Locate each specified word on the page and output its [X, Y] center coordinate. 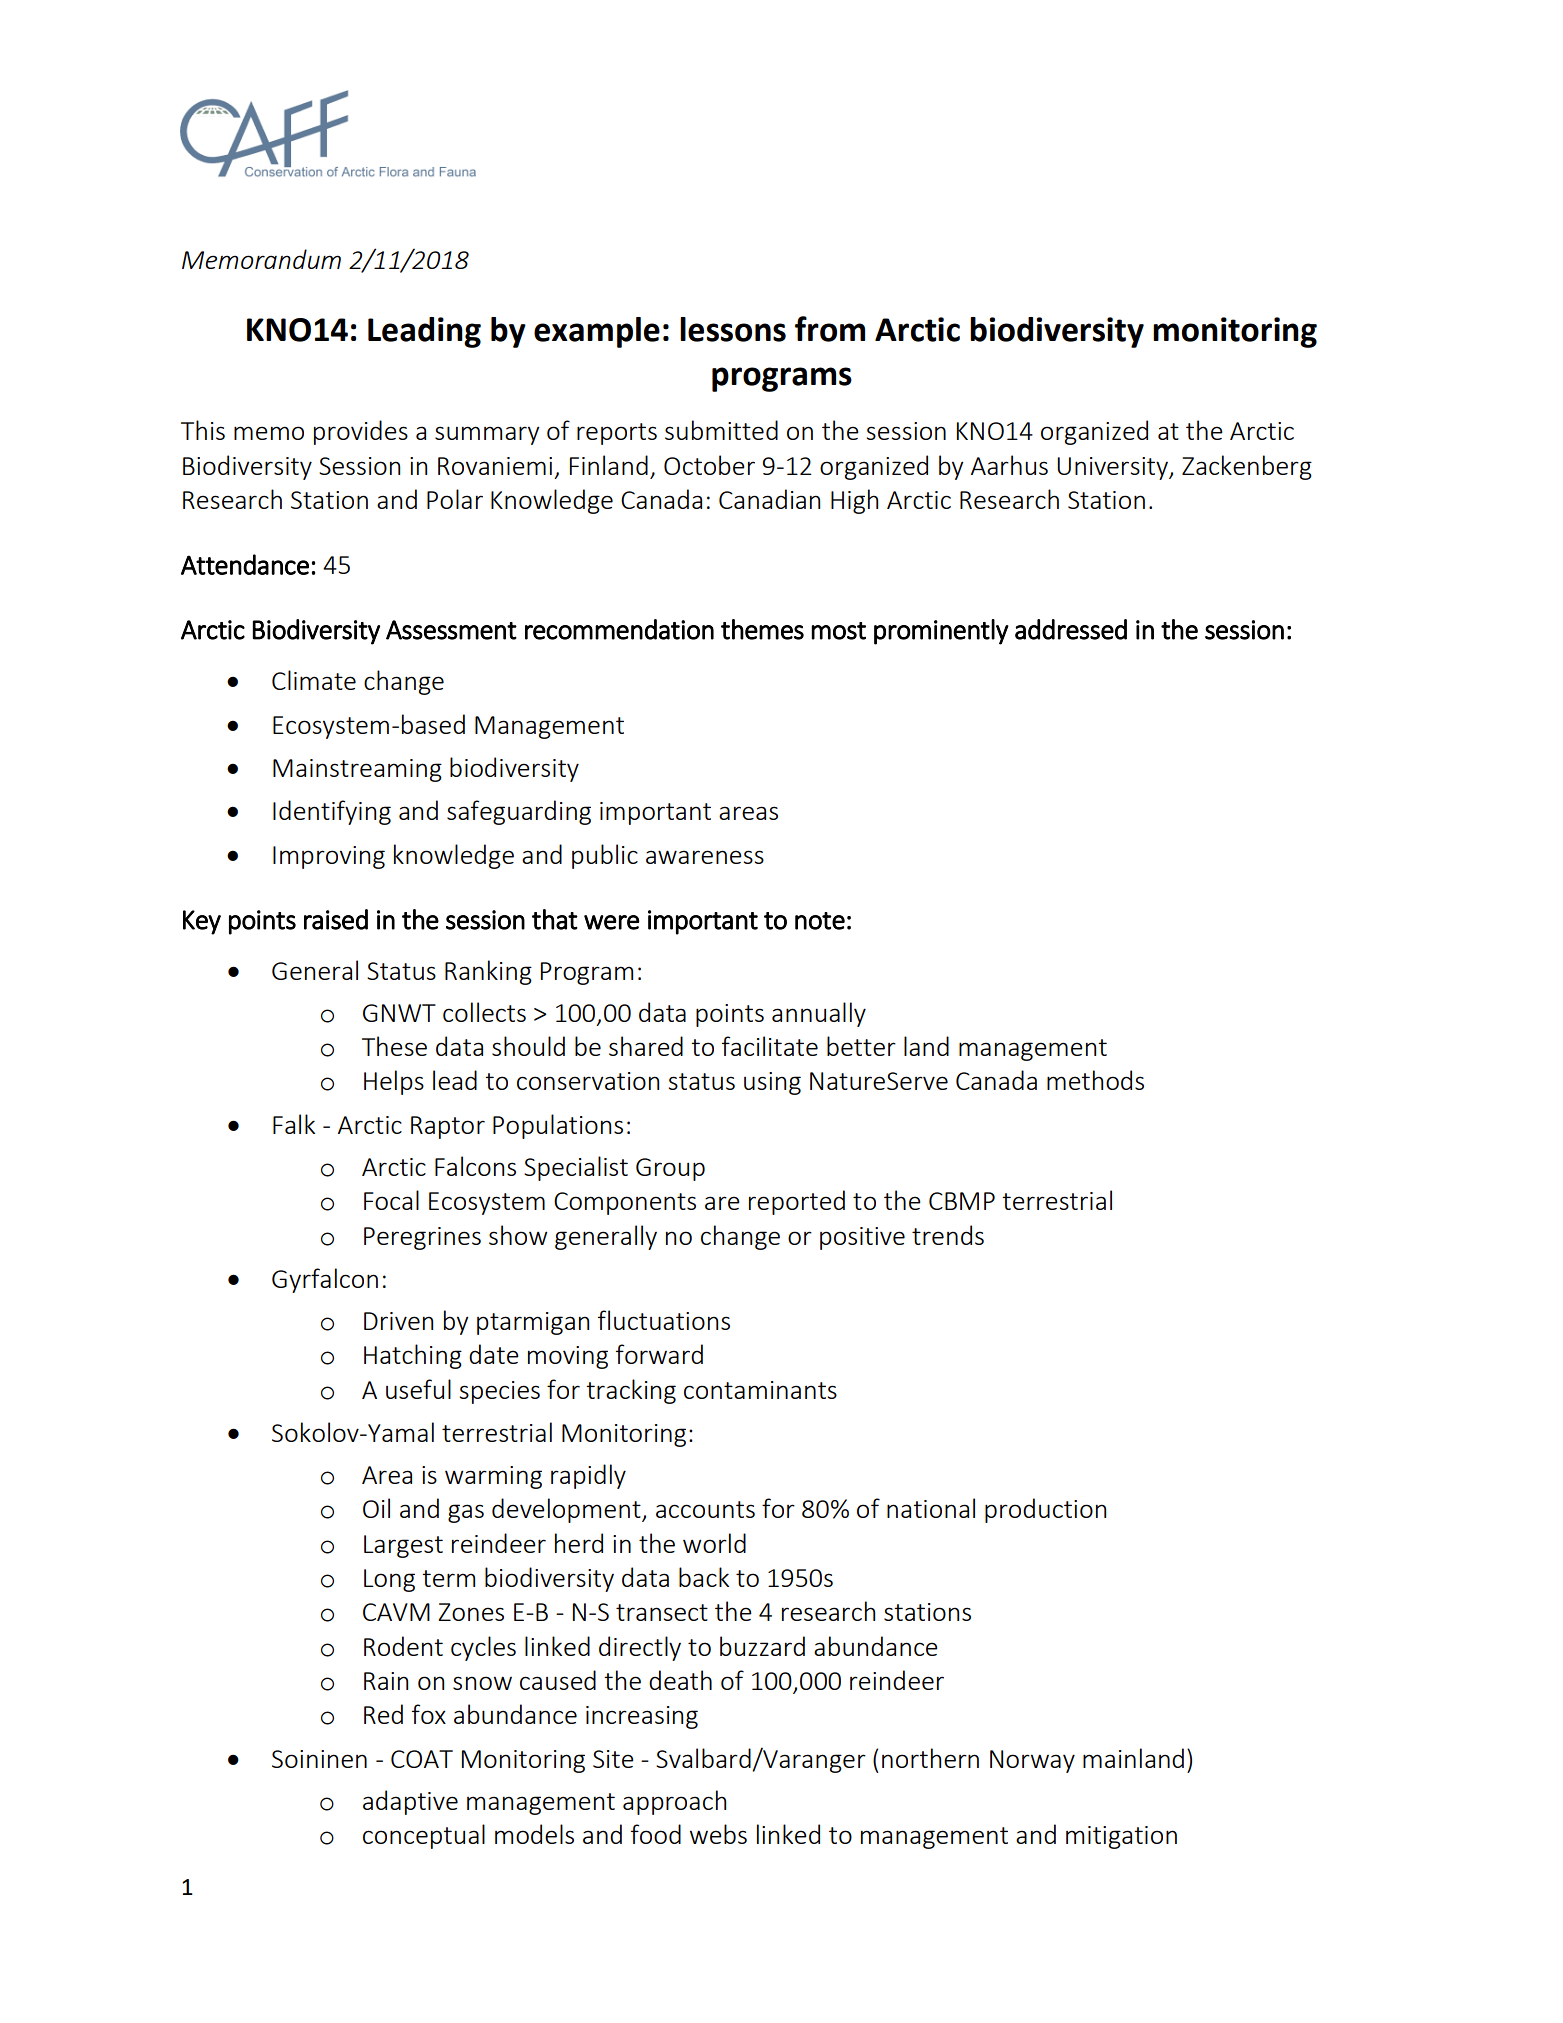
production [1045, 1510]
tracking [631, 1391]
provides [361, 432]
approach [674, 1802]
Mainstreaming [357, 770]
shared [646, 1046]
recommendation [619, 629]
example [597, 332]
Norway [1032, 1761]
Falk [294, 1124]
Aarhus [1009, 465]
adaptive [410, 1802]
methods [1095, 1080]
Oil [376, 1508]
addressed [1071, 629]
